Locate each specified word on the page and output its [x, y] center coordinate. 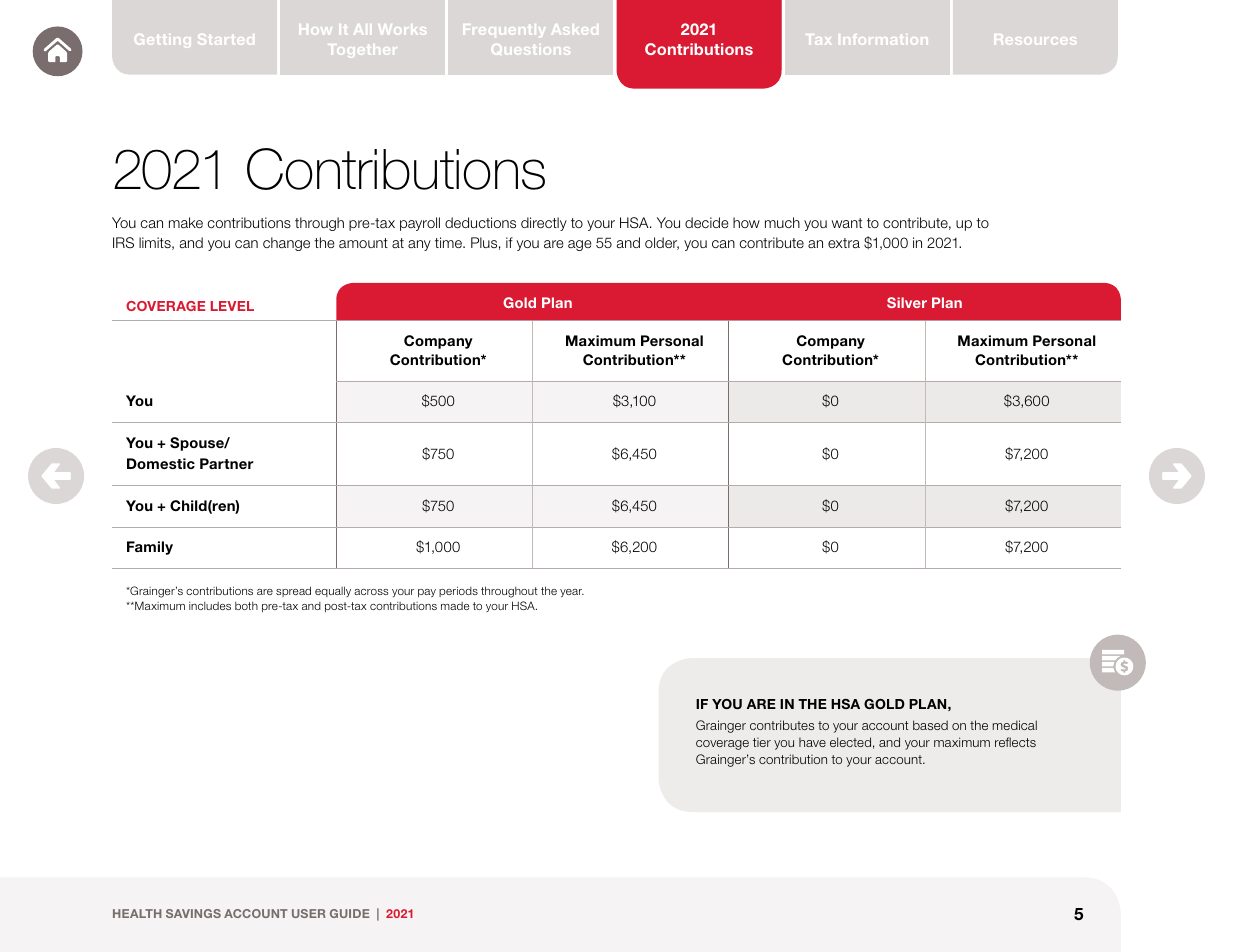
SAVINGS [193, 913]
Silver [907, 302]
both [246, 606]
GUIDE [349, 913]
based [930, 725]
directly [544, 224]
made [455, 606]
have [812, 742]
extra [844, 243]
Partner [227, 463]
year [572, 593]
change [286, 244]
